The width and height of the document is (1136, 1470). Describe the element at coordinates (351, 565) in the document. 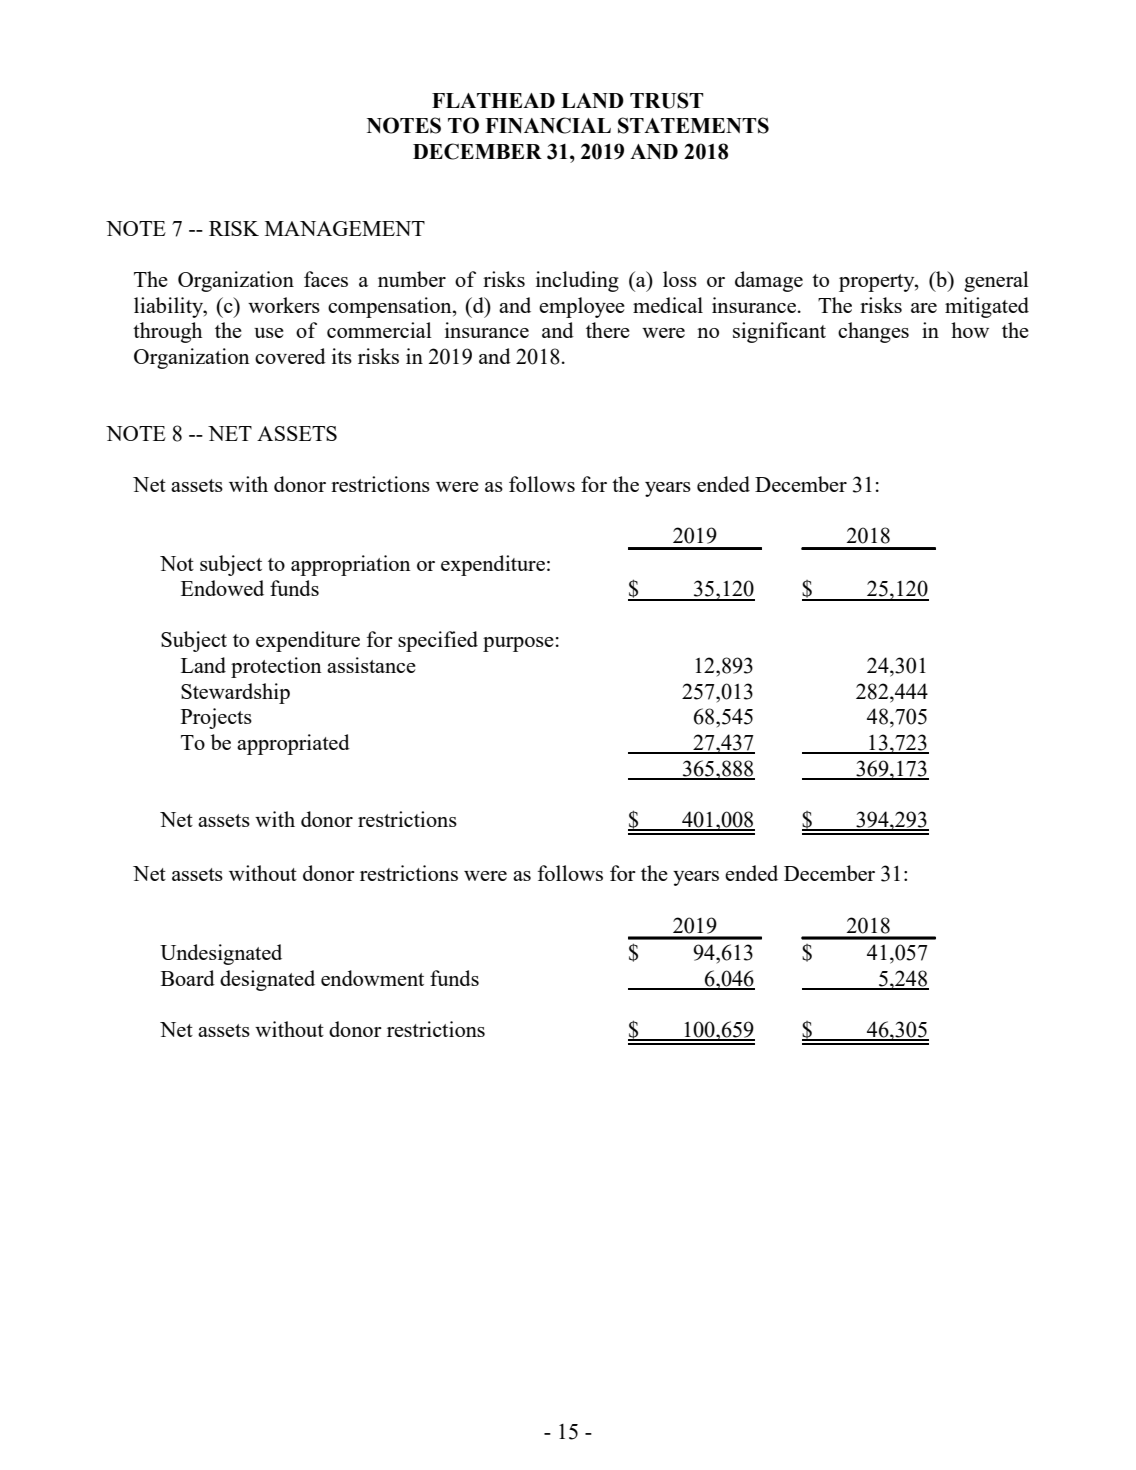

I see `appropriation` at that location.
